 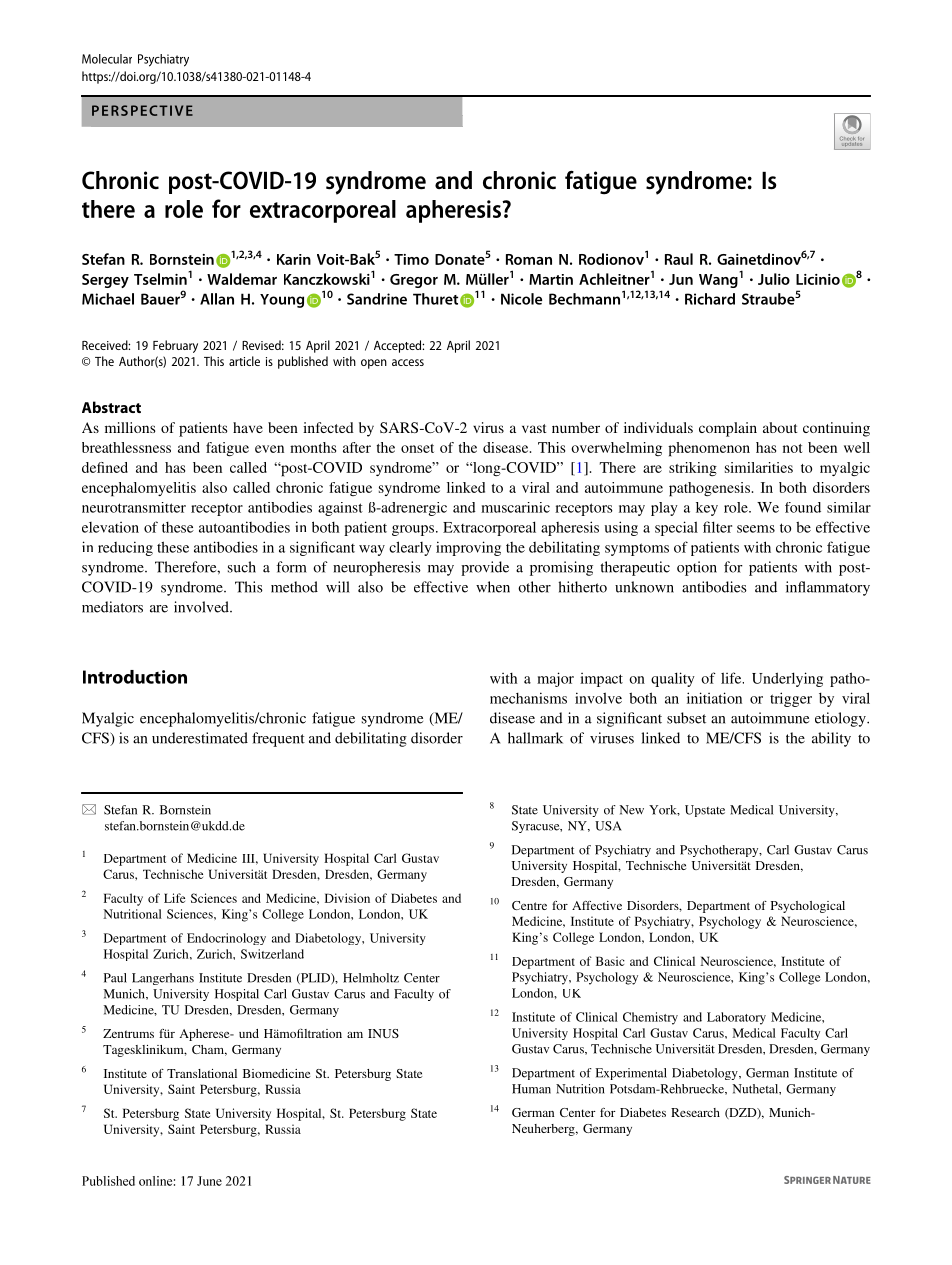 I want to click on Roman, so click(x=529, y=259).
